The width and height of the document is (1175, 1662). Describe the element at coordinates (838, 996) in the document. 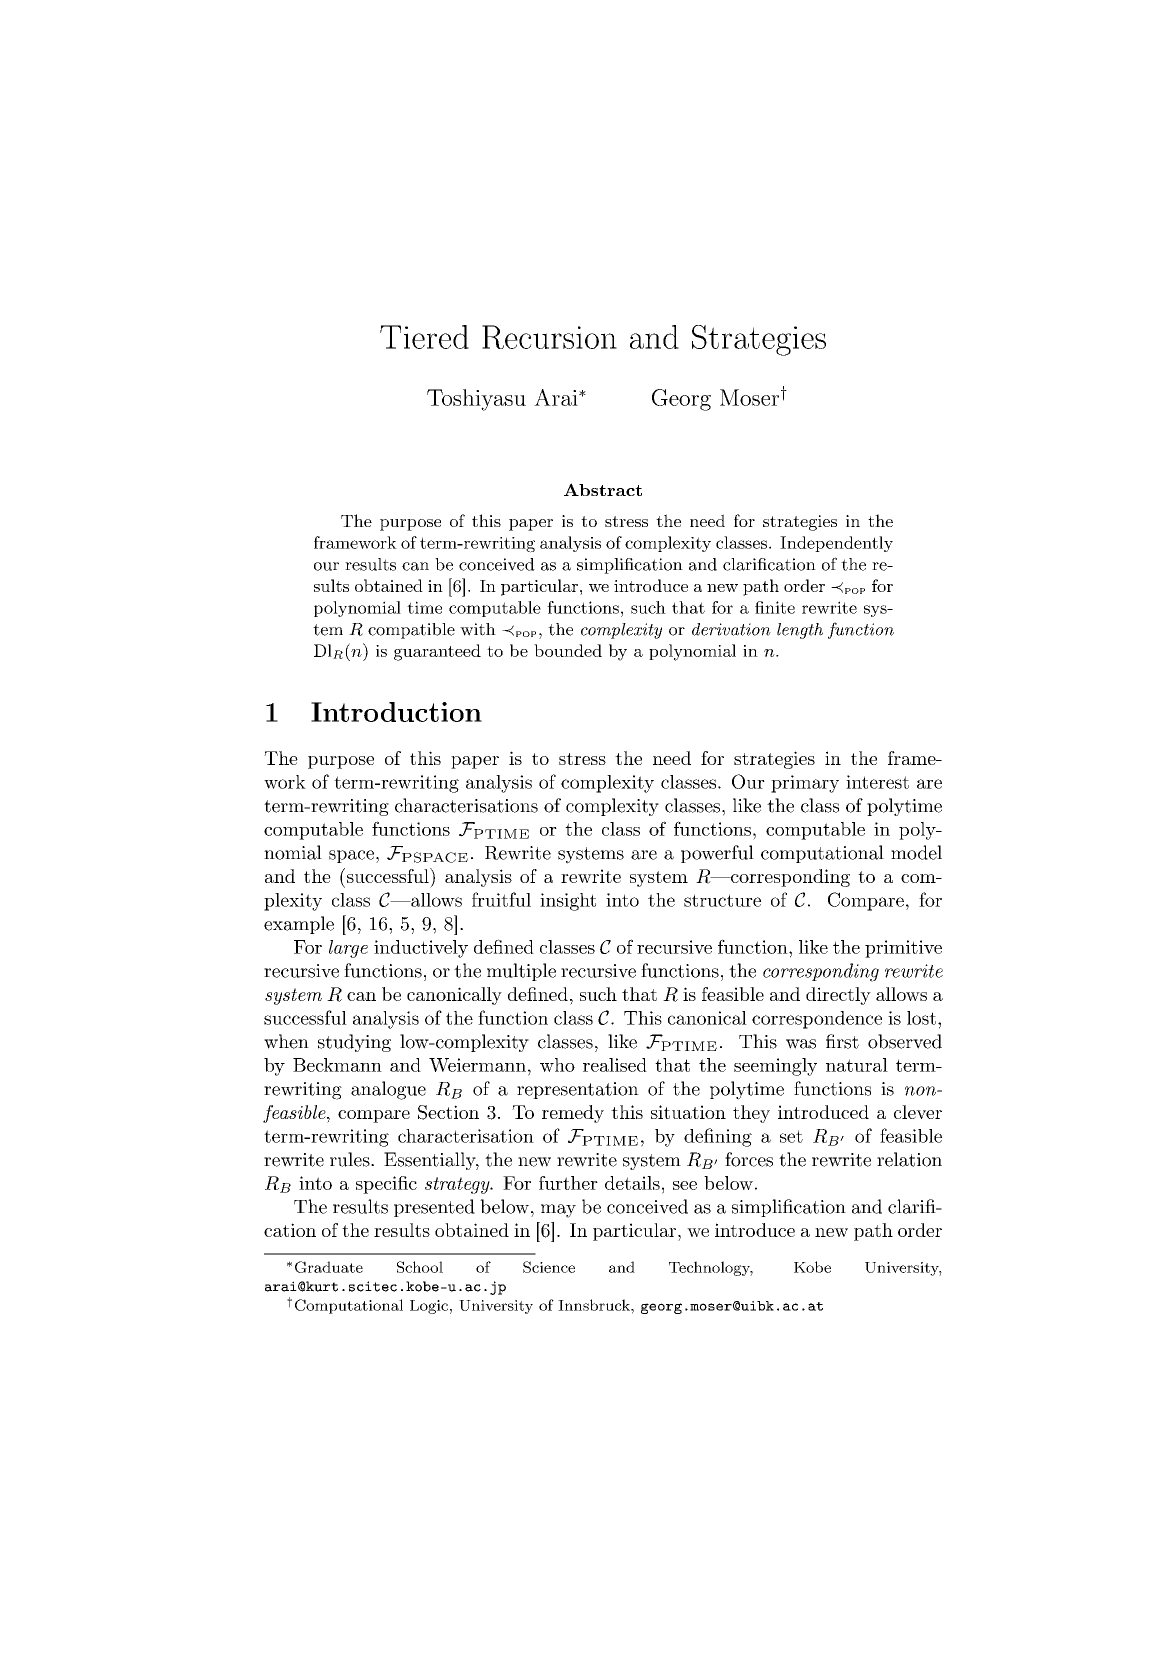

I see `directly` at that location.
